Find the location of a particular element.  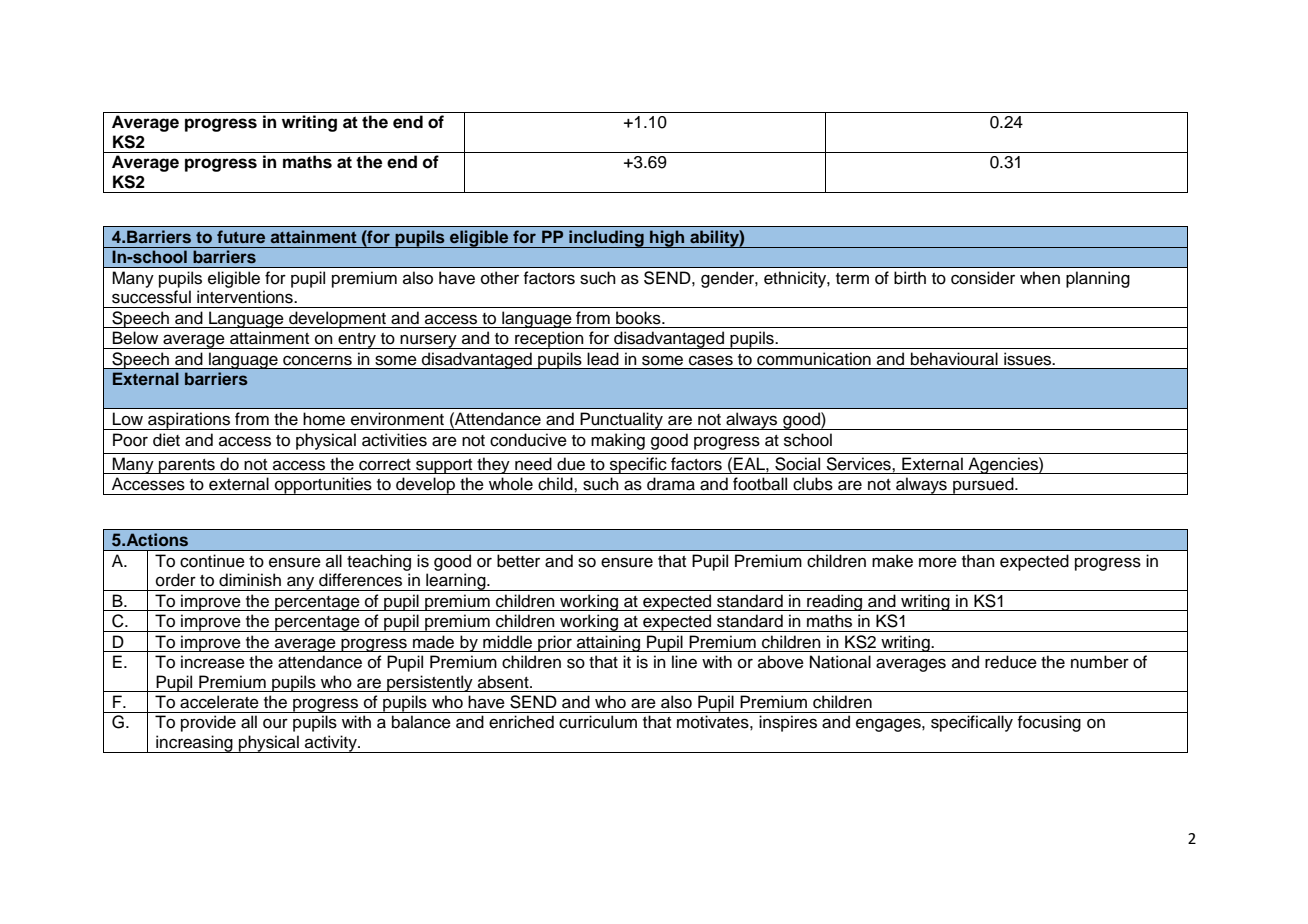

consider is located at coordinates (983, 278).
